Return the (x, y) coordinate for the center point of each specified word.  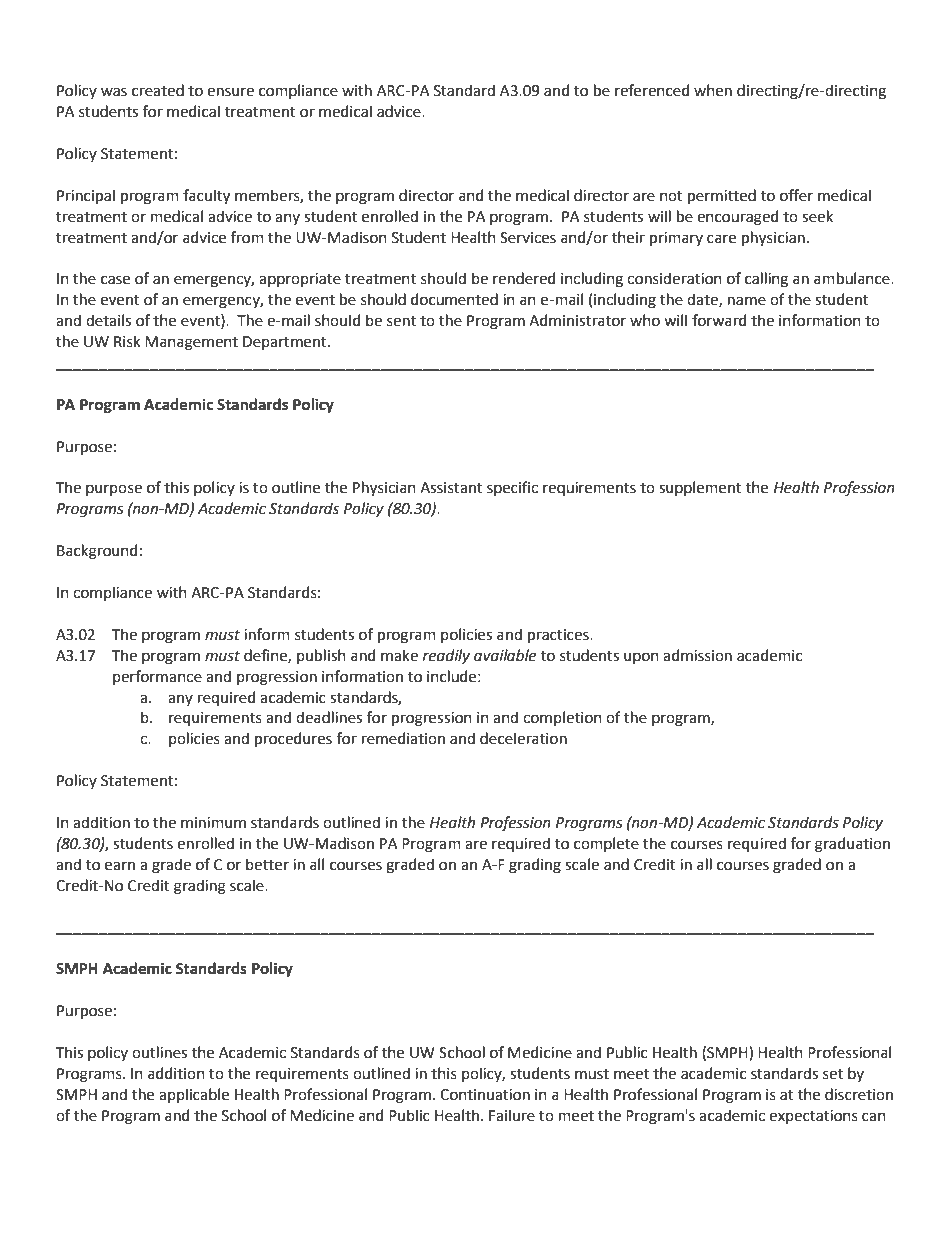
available (505, 655)
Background (97, 552)
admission (697, 655)
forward (719, 320)
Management (191, 343)
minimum (213, 823)
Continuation (485, 1095)
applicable (194, 1095)
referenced (652, 90)
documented (454, 299)
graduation (852, 845)
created (158, 90)
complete (606, 844)
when (713, 90)
